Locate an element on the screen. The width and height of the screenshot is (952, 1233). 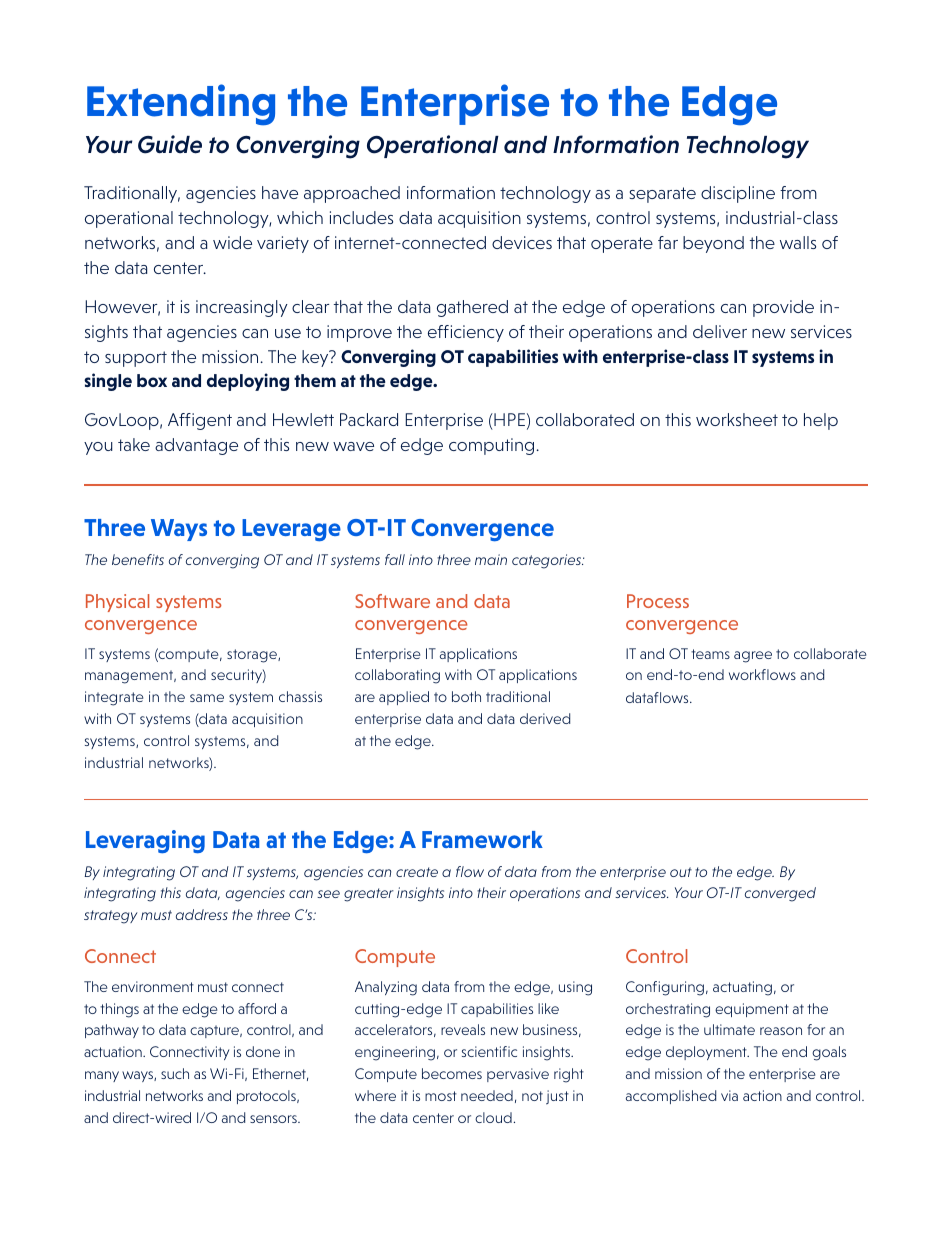
needed is located at coordinates (487, 1095).
